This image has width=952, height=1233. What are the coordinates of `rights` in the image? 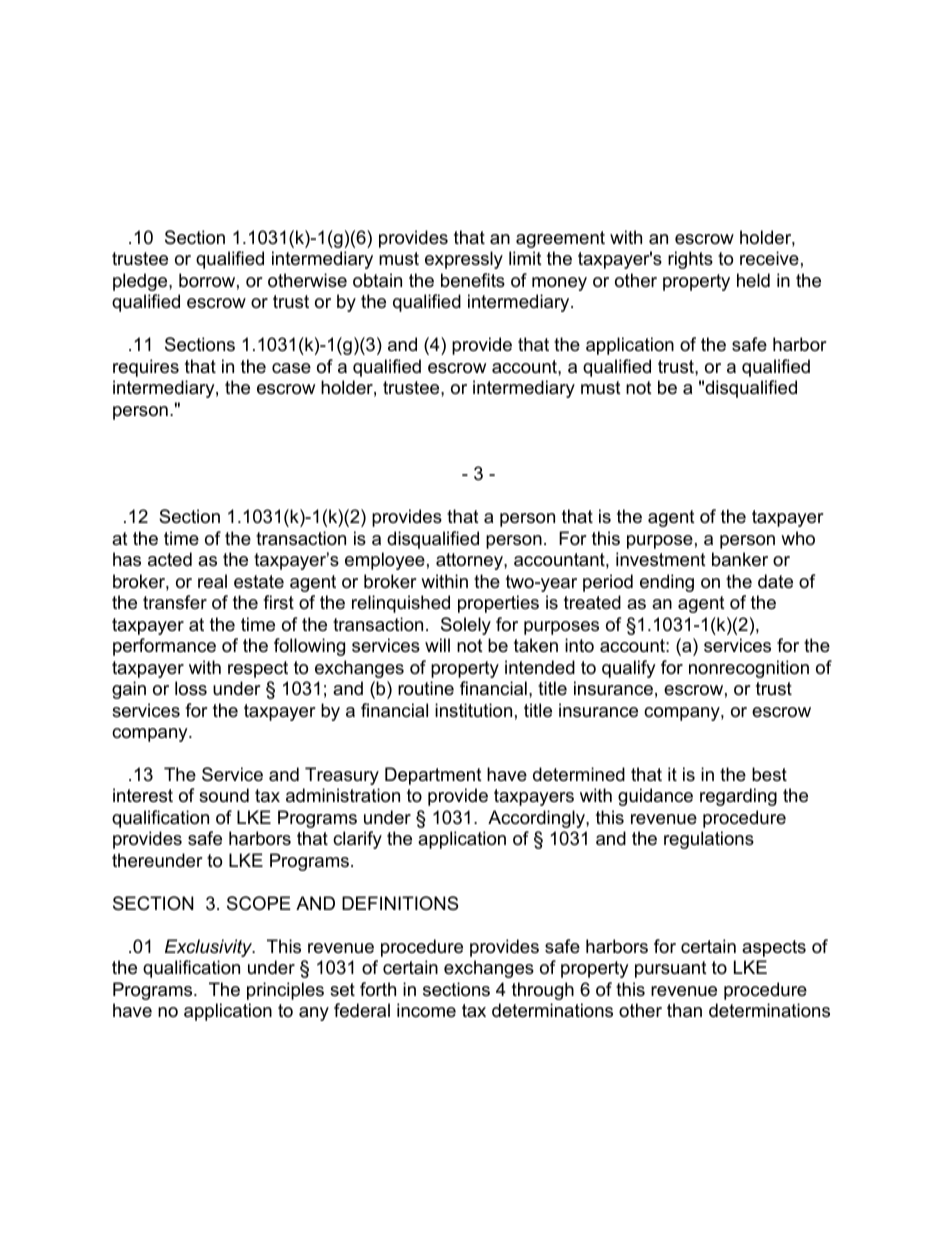 It's located at (690, 260).
